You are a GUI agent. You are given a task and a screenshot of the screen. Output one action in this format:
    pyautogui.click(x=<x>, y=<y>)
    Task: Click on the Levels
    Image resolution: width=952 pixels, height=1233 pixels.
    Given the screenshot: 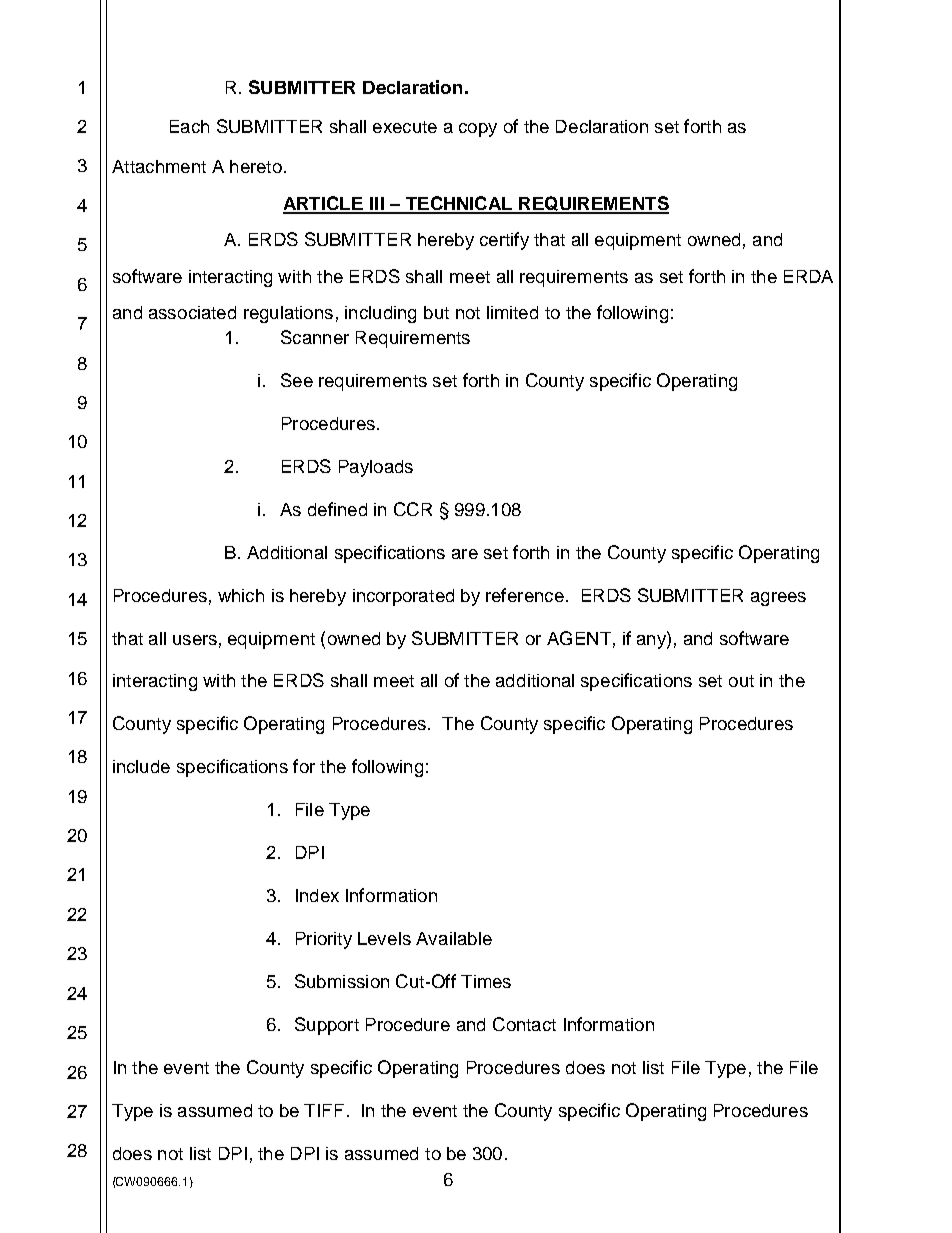 What is the action you would take?
    pyautogui.click(x=384, y=938)
